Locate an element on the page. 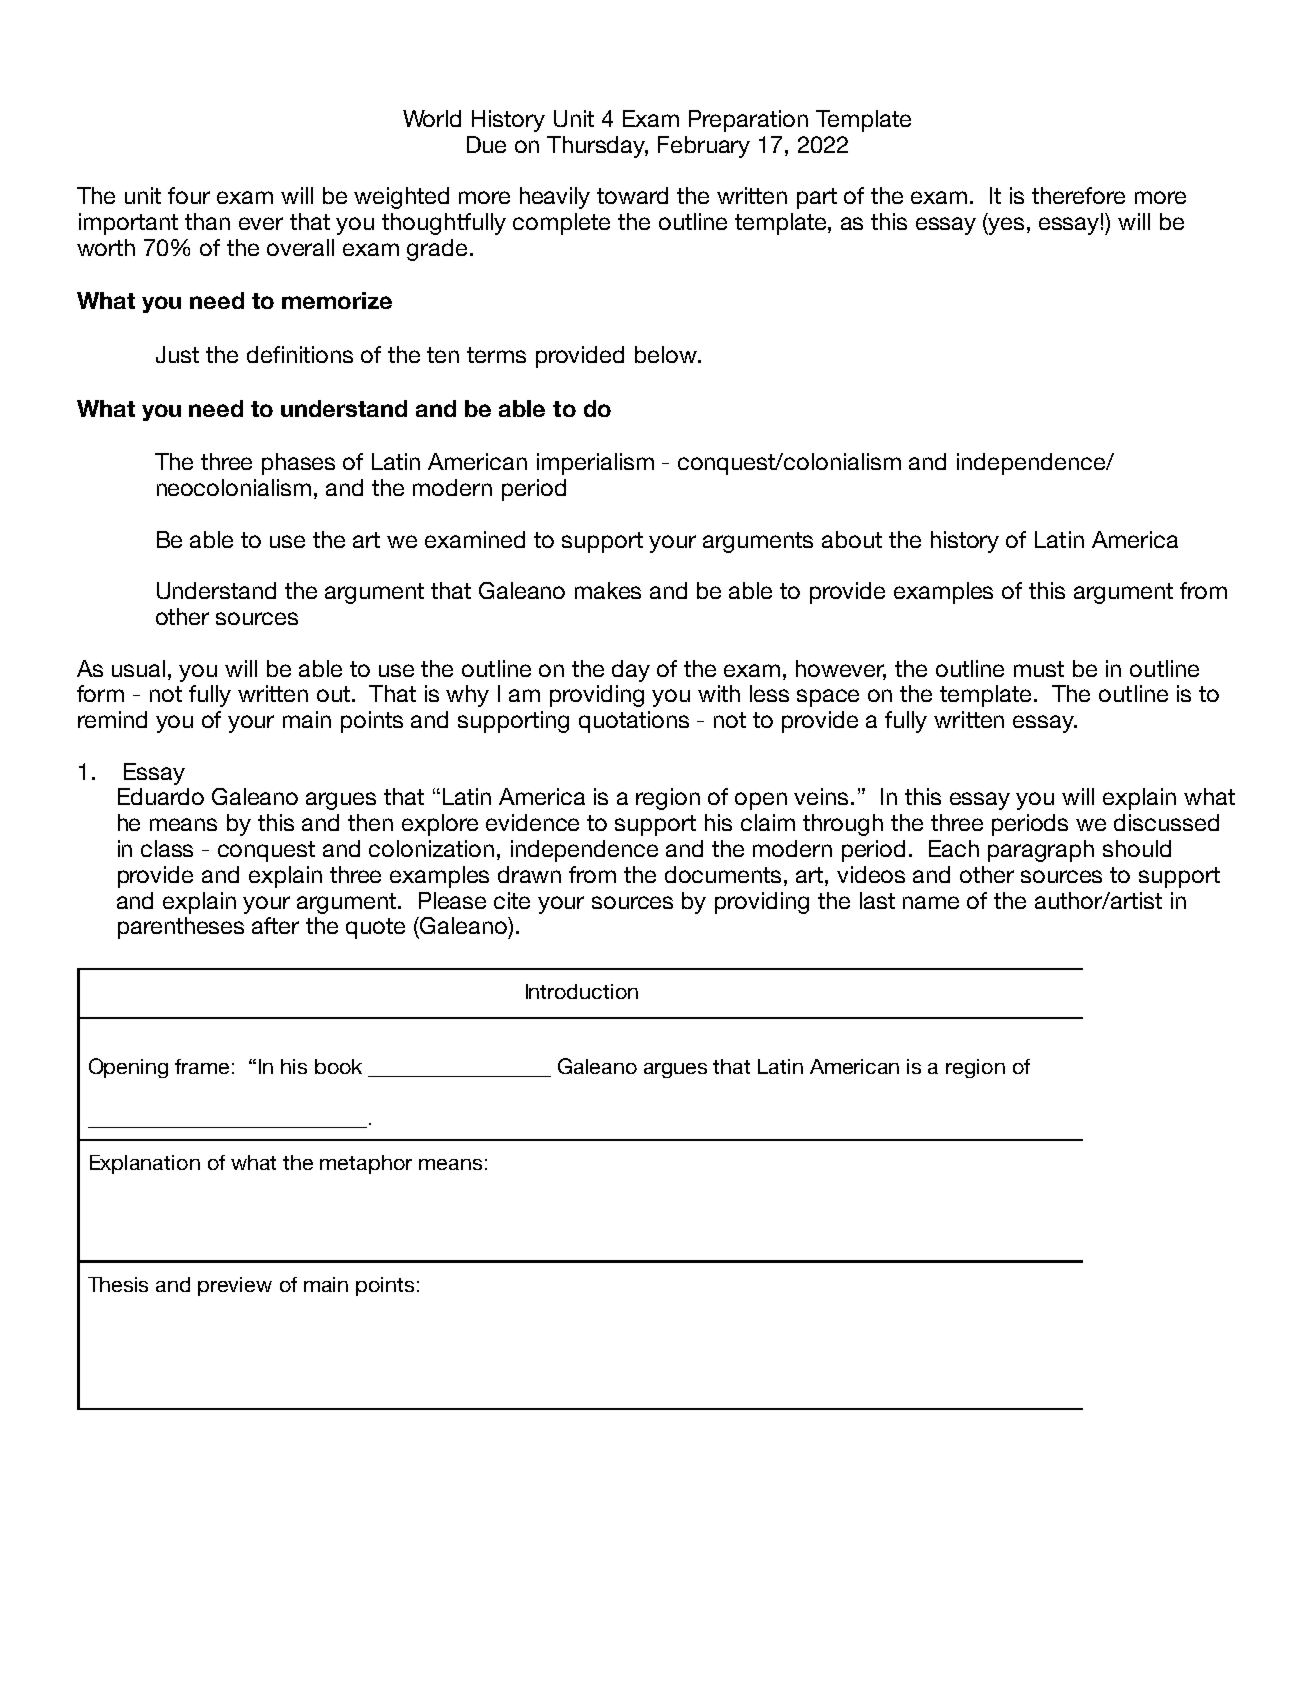  preview is located at coordinates (235, 1286).
